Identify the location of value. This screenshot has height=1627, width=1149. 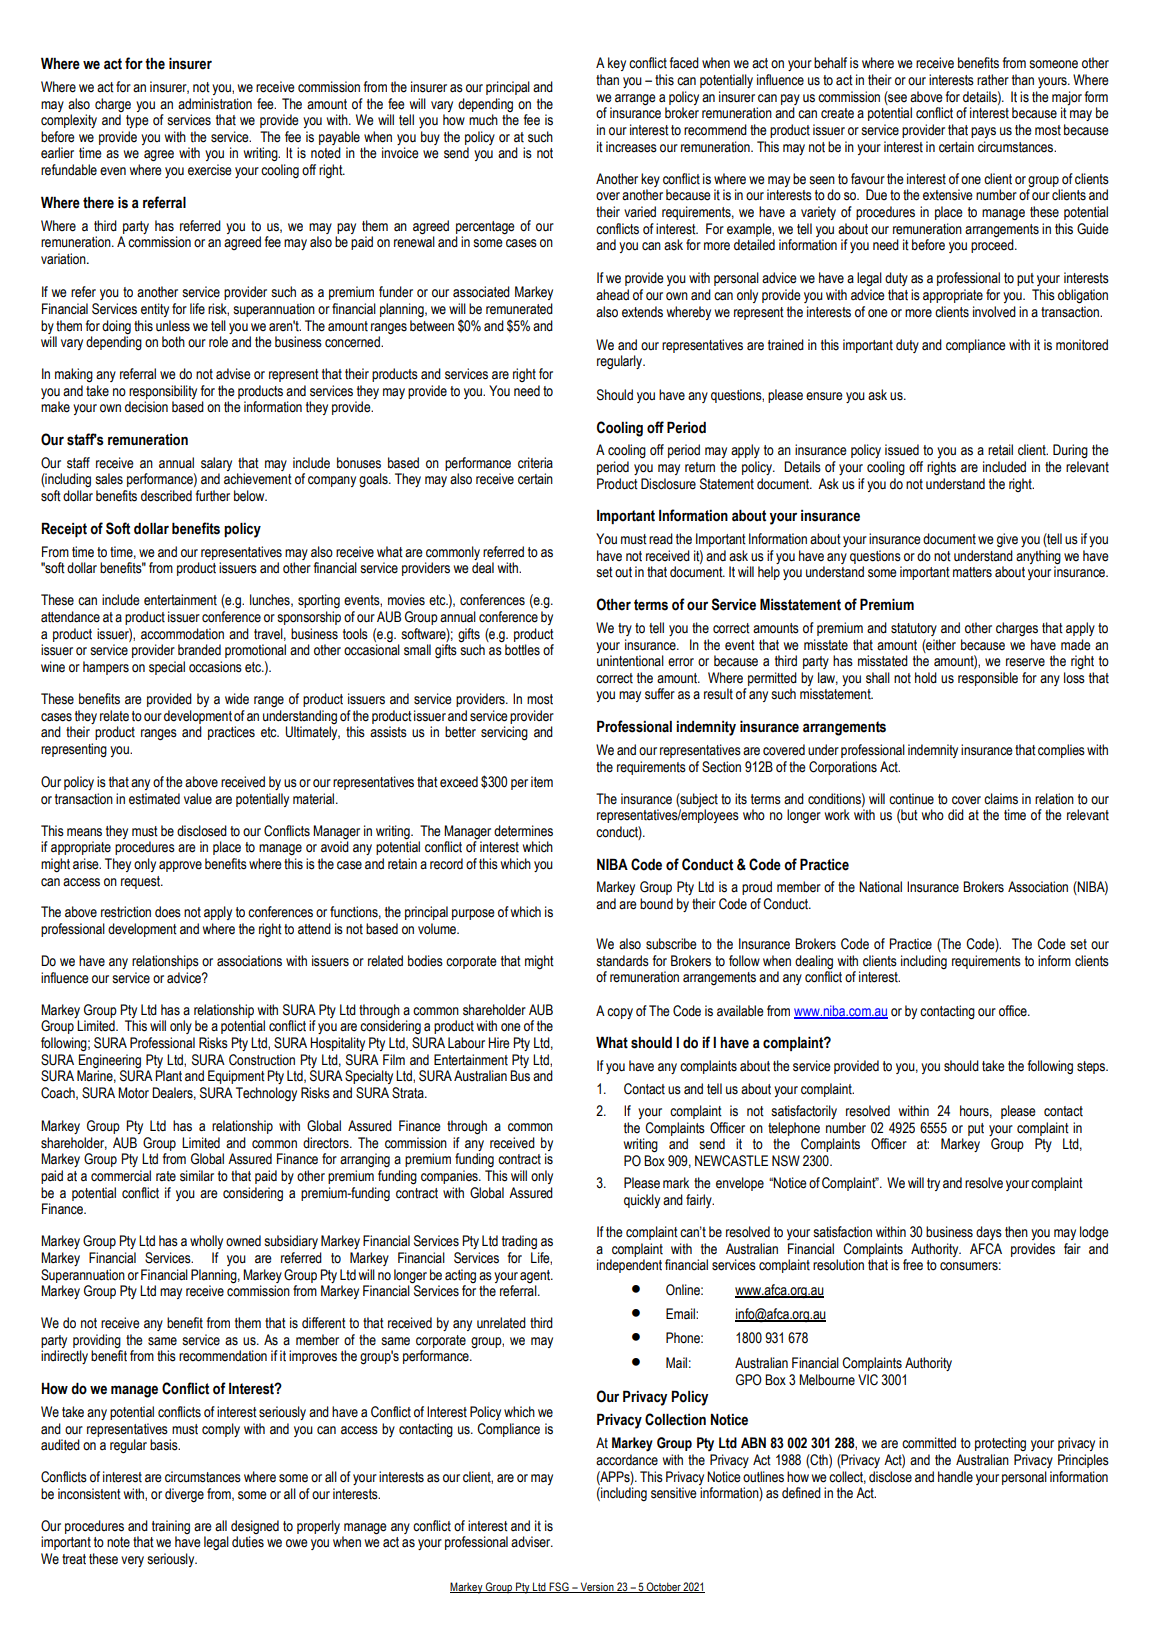
(198, 799).
